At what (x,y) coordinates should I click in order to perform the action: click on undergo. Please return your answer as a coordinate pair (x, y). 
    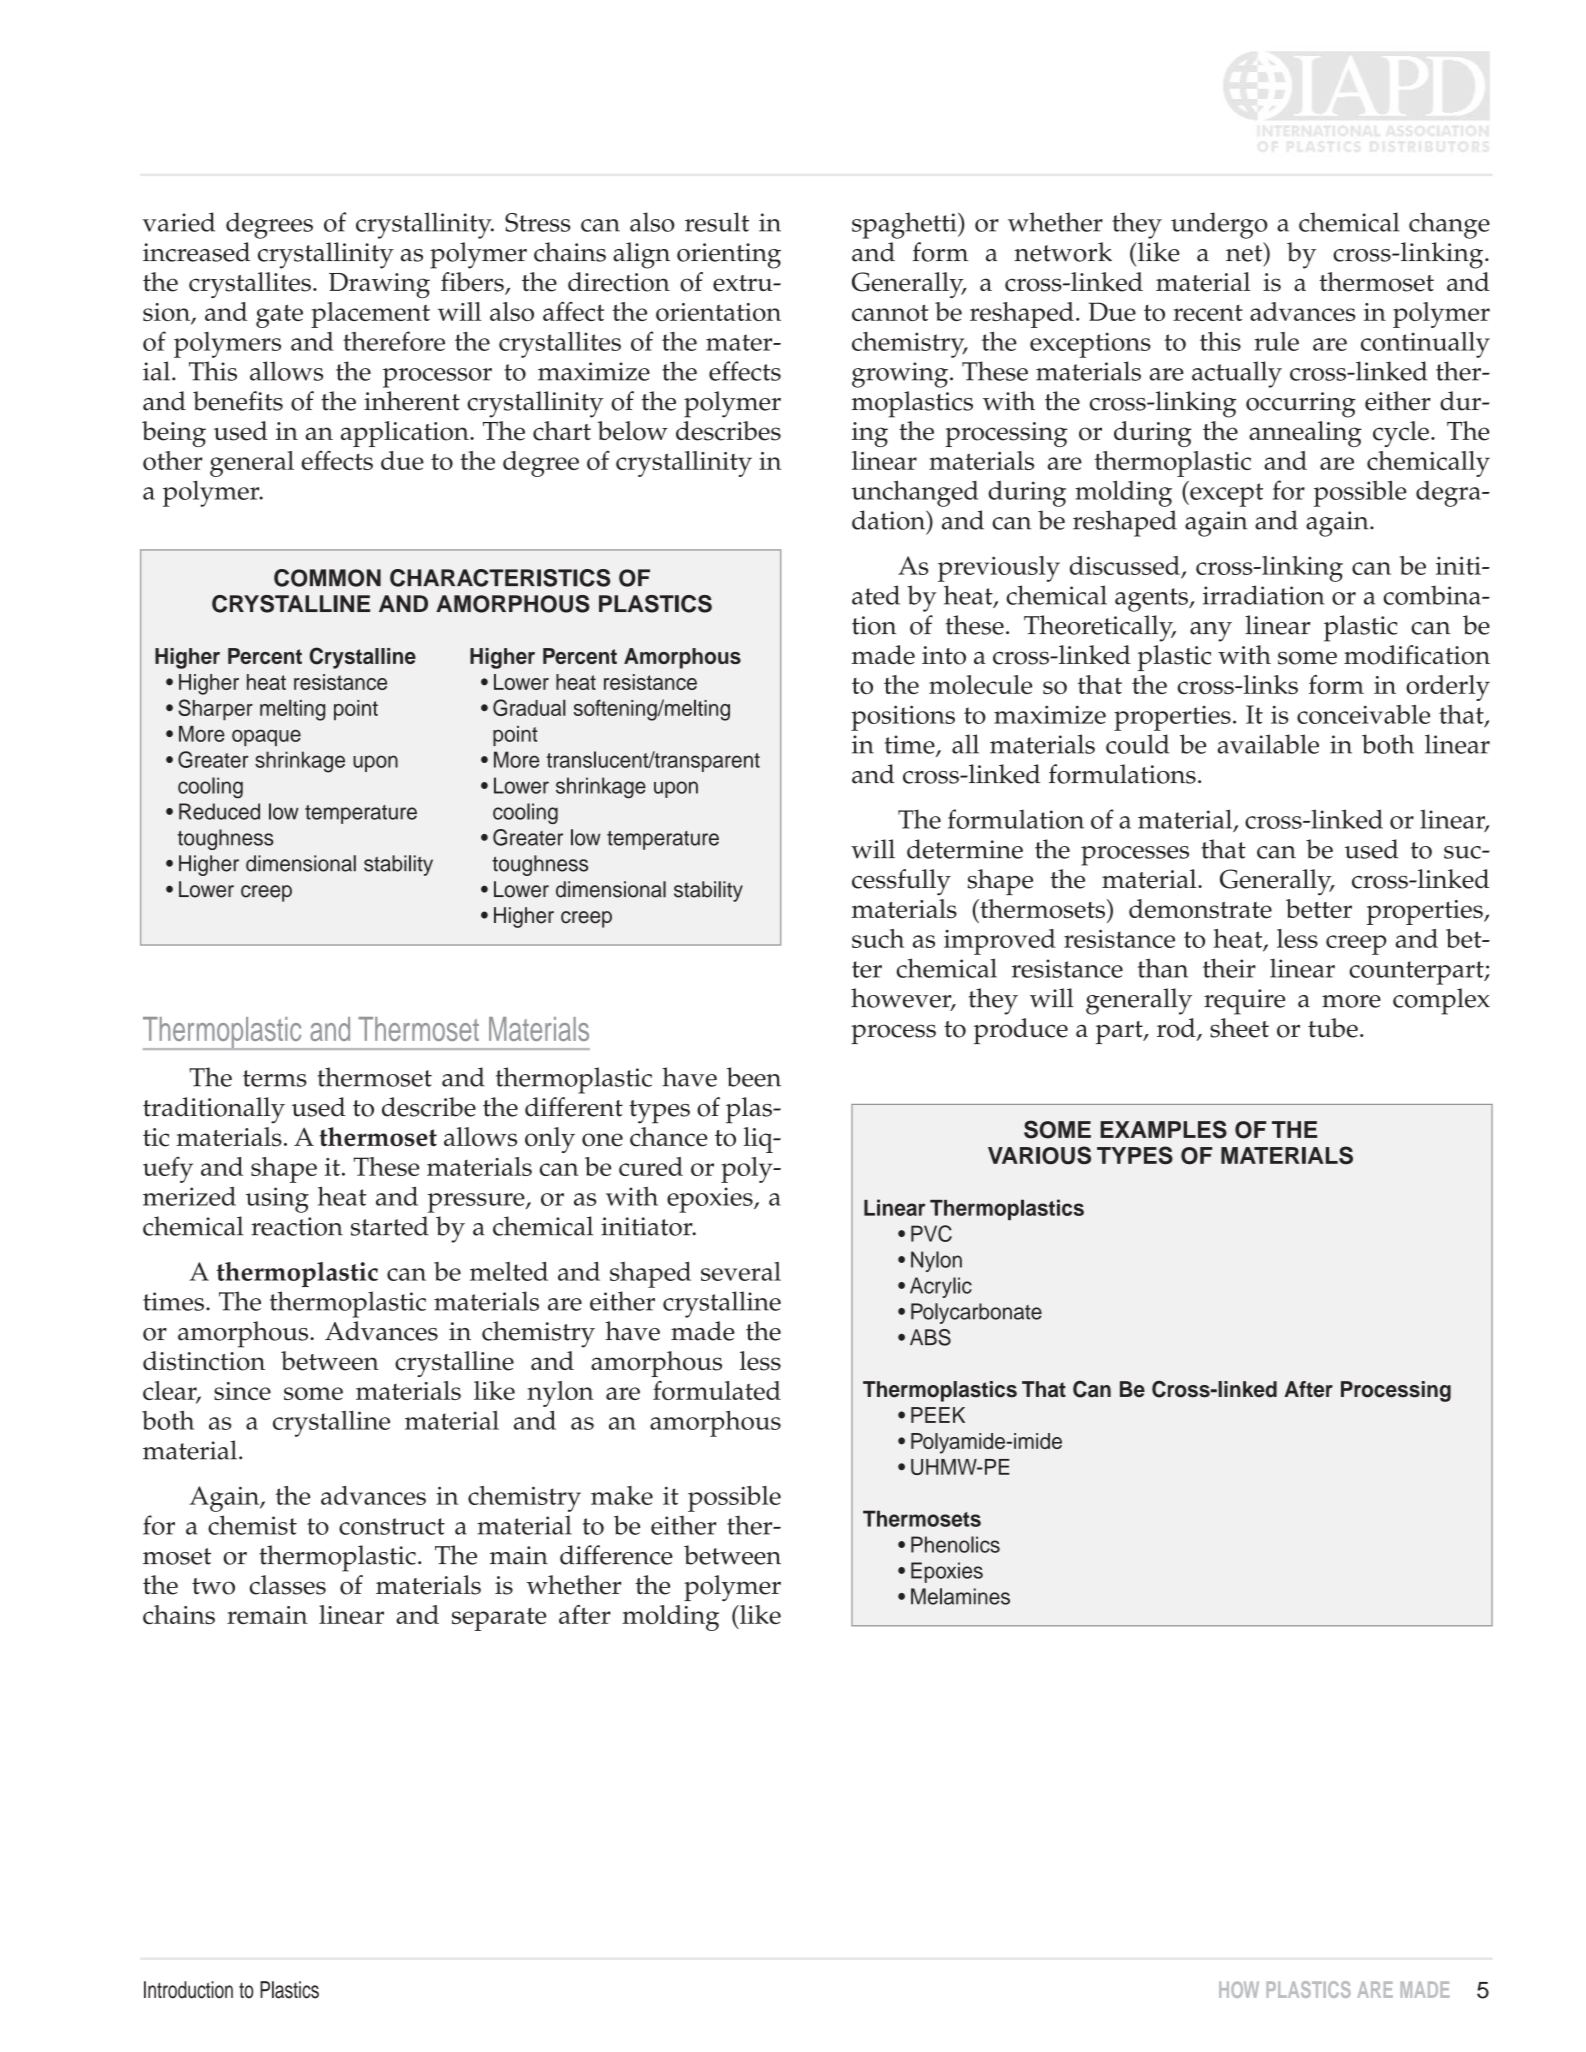
    Looking at the image, I should click on (1219, 225).
